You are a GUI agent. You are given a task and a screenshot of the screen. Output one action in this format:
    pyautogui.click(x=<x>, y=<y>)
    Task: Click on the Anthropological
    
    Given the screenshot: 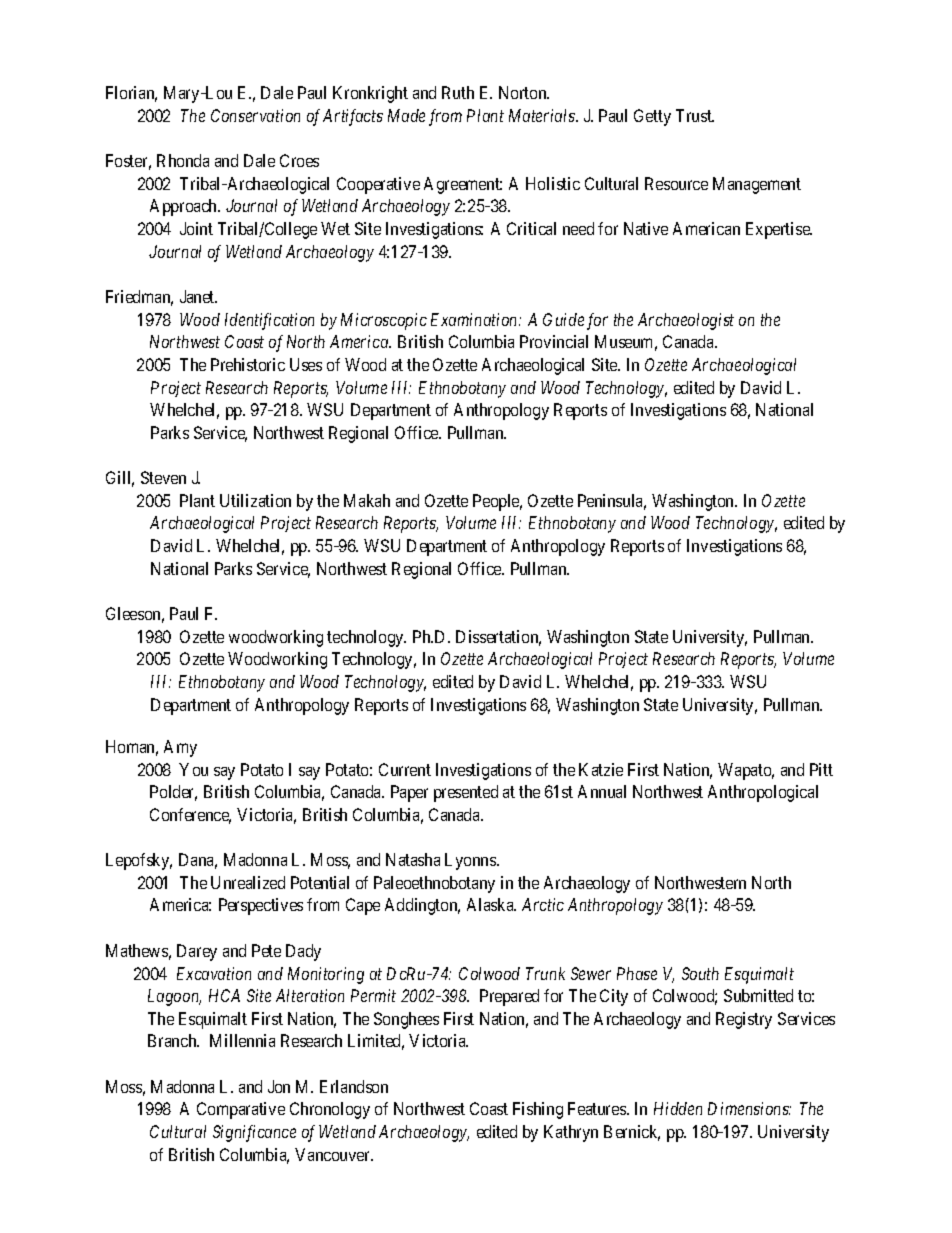 What is the action you would take?
    pyautogui.click(x=763, y=793)
